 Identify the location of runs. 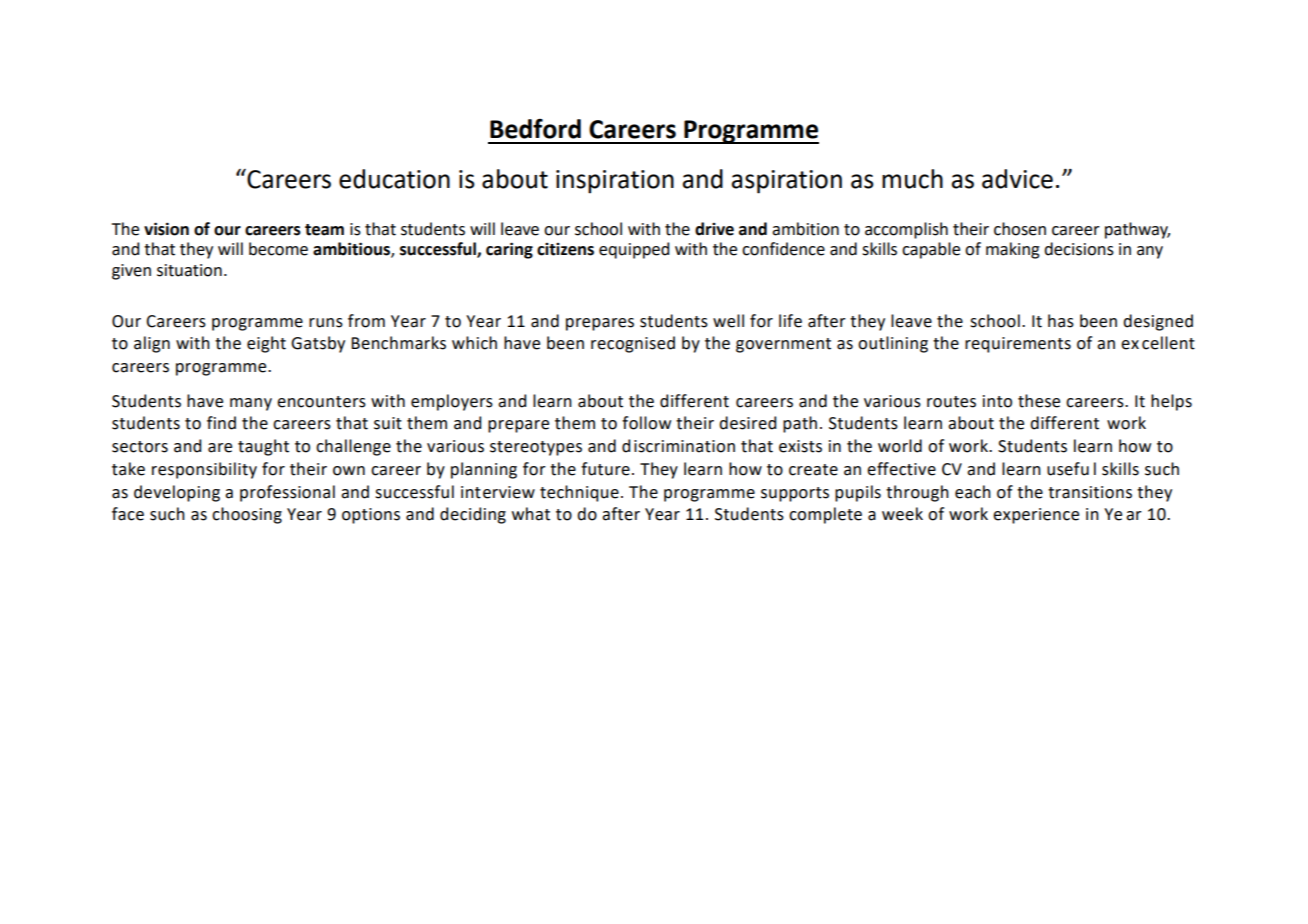
(326, 323).
